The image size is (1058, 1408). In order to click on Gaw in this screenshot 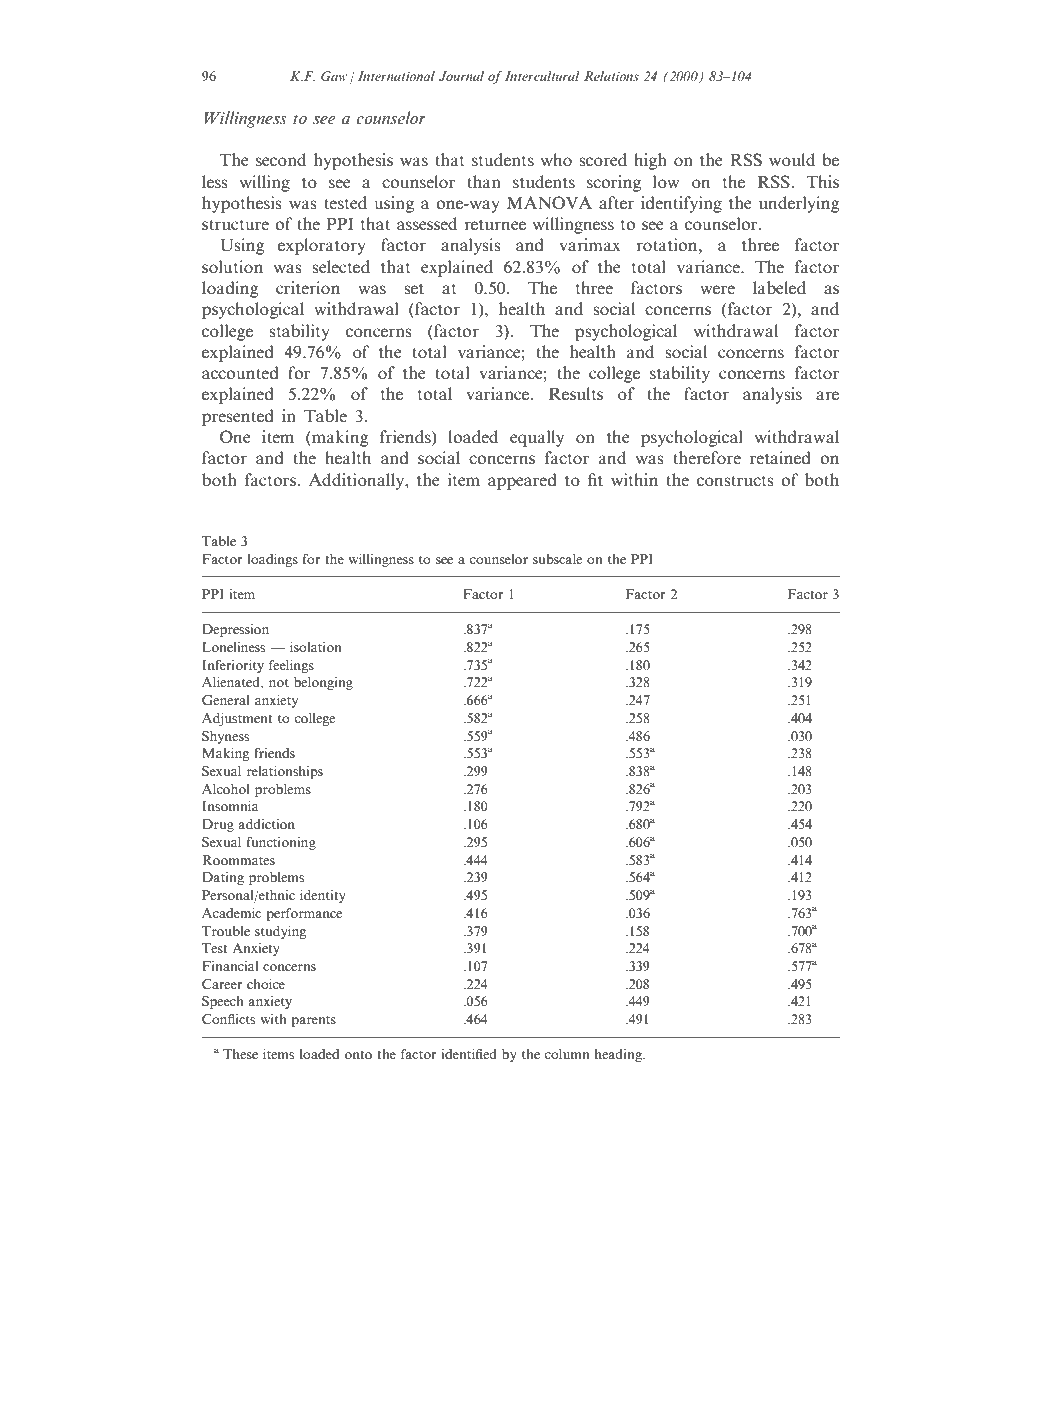, I will do `click(334, 76)`.
